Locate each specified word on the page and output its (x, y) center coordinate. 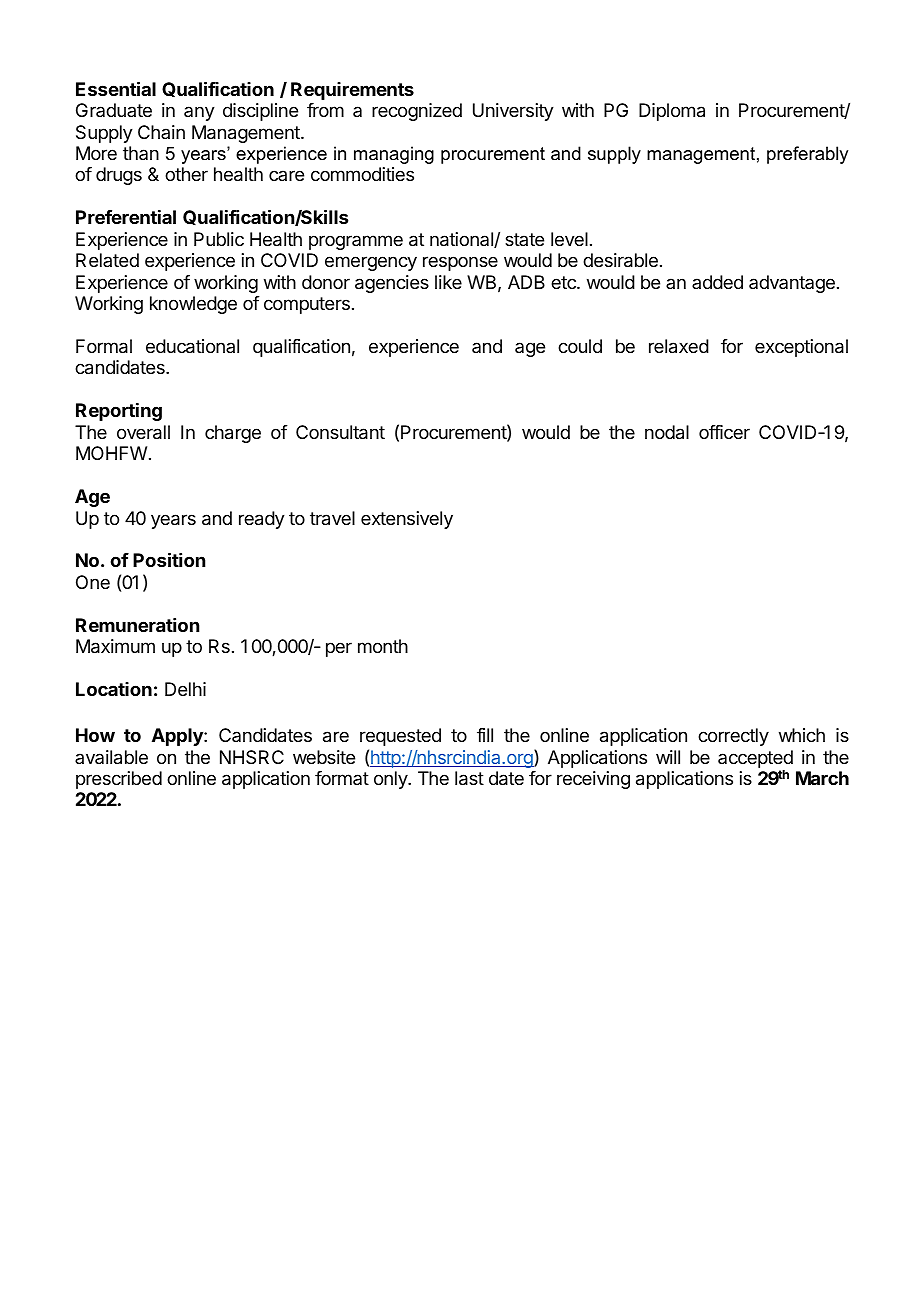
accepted (755, 759)
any (199, 113)
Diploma (672, 112)
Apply (178, 737)
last (469, 778)
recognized (417, 112)
